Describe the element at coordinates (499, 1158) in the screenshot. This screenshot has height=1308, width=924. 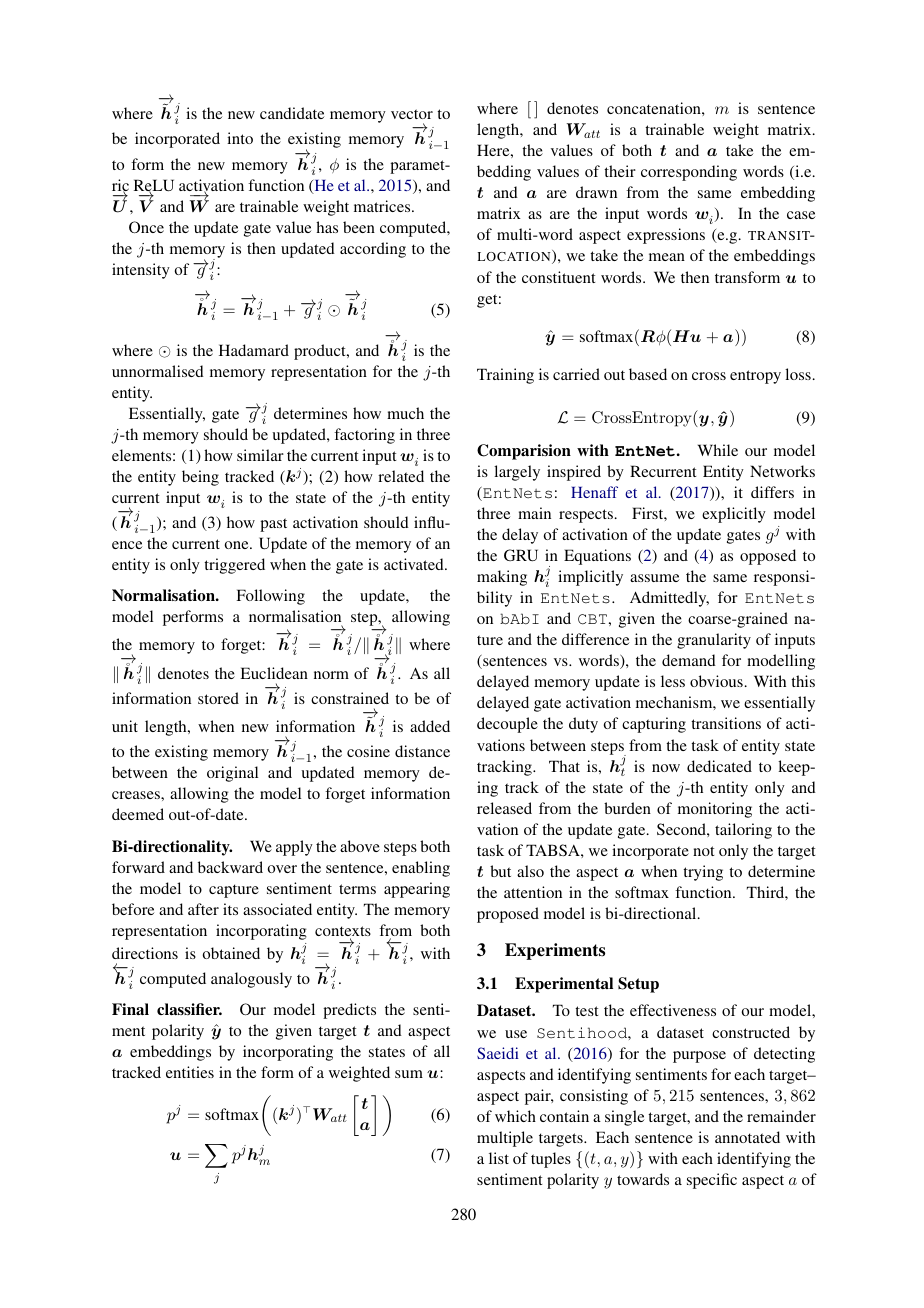
I see `list` at that location.
